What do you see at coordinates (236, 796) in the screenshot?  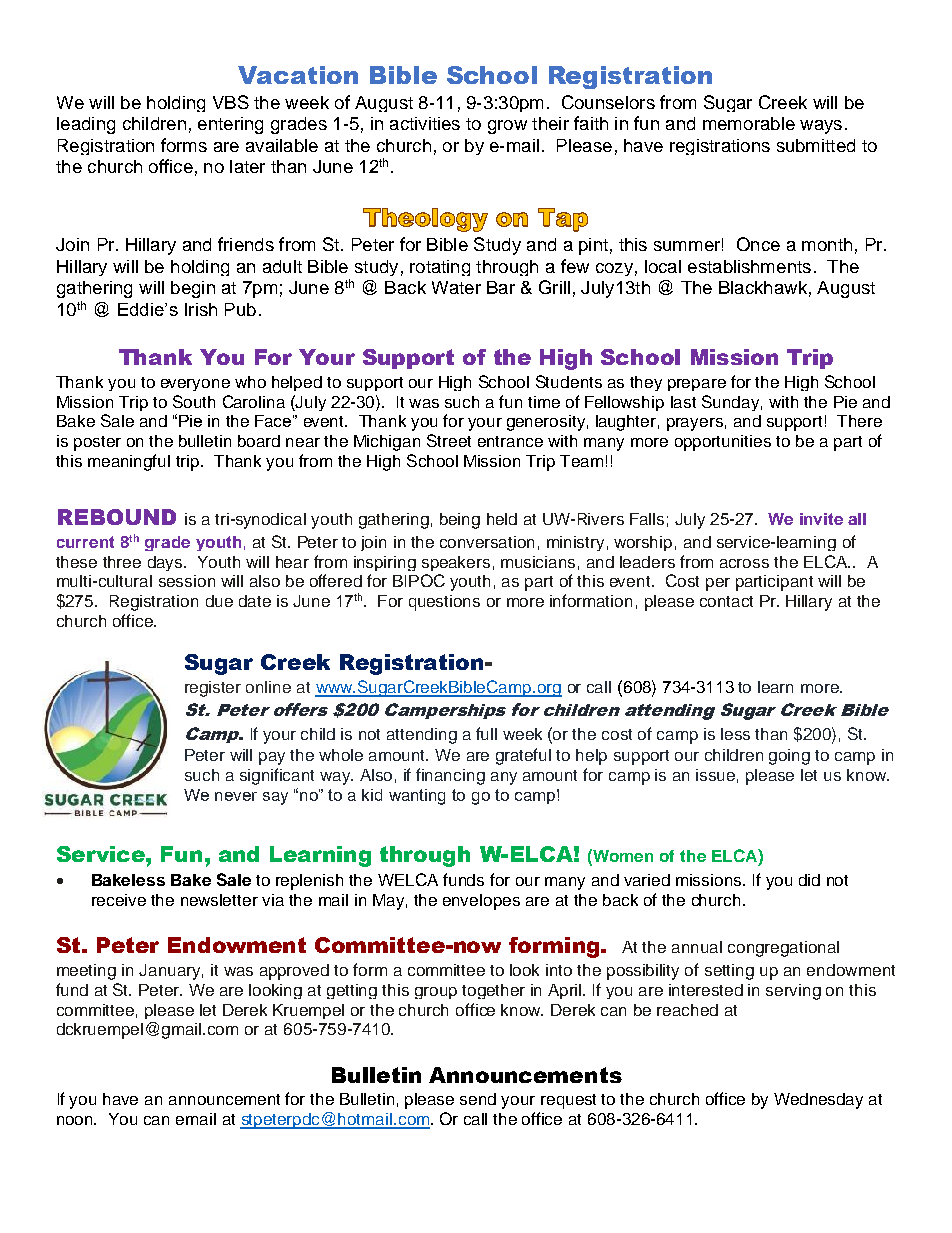 I see `never` at bounding box center [236, 796].
